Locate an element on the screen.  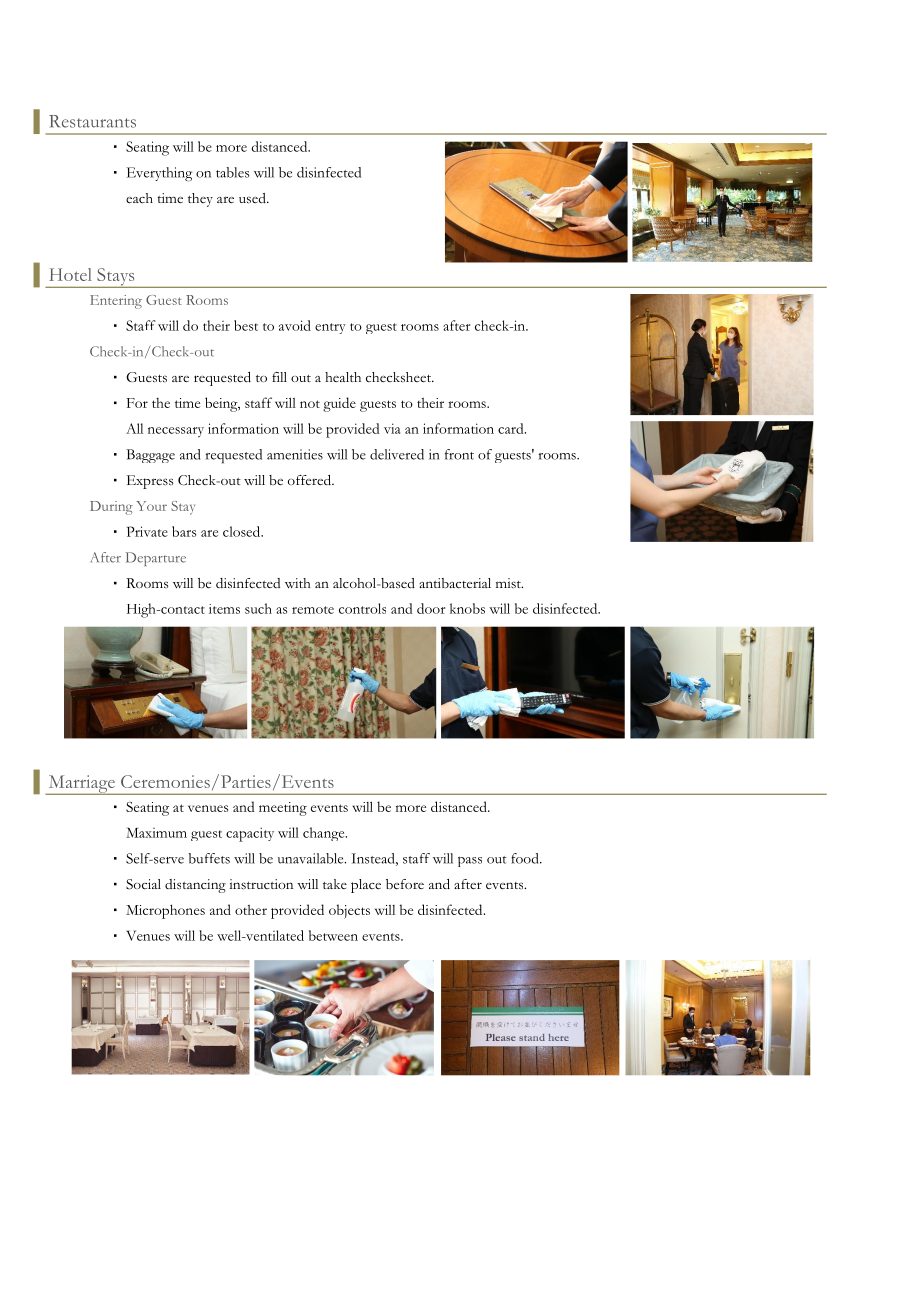
Entering is located at coordinates (116, 302).
